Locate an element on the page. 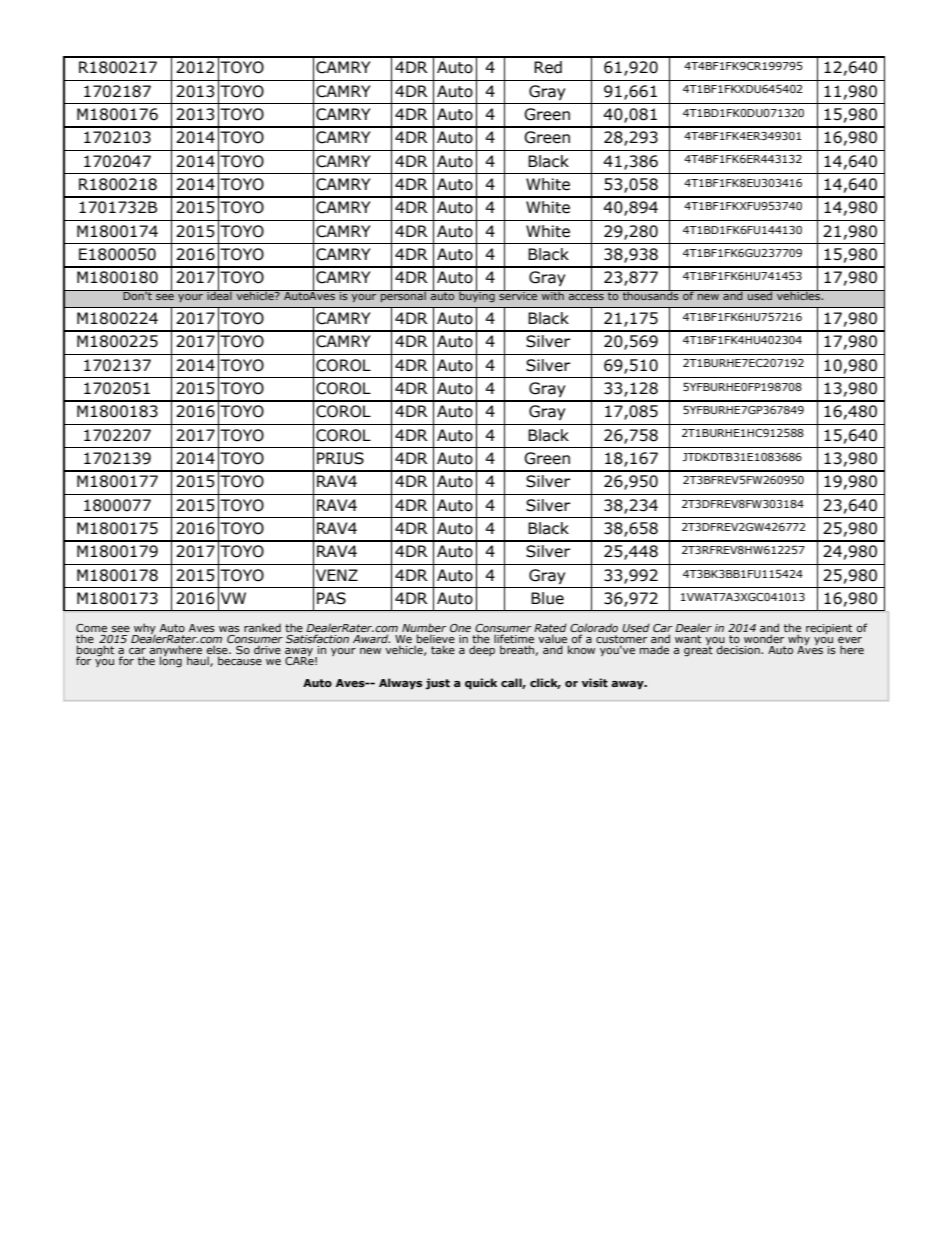 The width and height of the document is (952, 1233). just is located at coordinates (438, 684).
